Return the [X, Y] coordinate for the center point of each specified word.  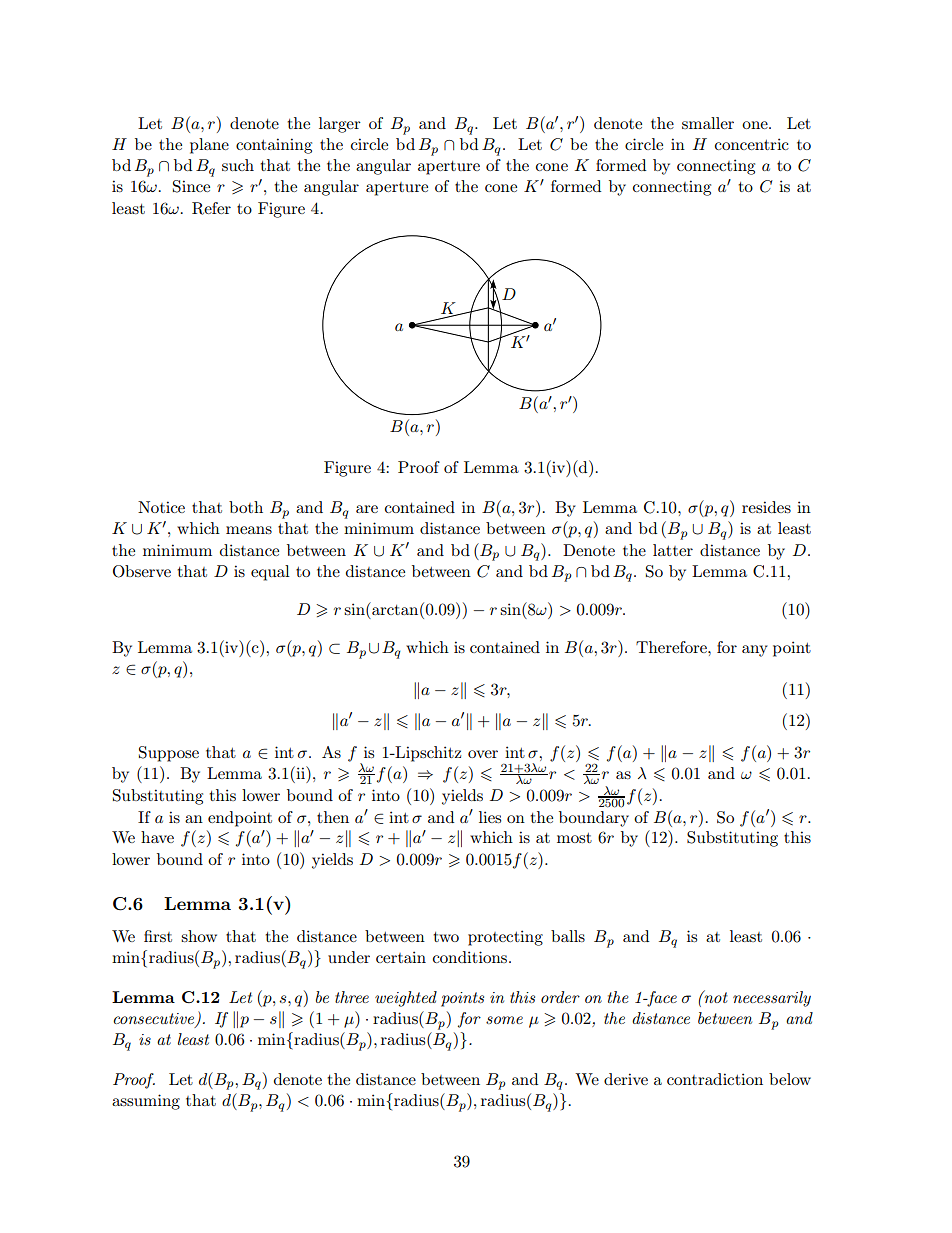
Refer [211, 208]
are [367, 509]
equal [270, 573]
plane [209, 146]
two [446, 937]
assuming [146, 1102]
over [483, 754]
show [199, 936]
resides [766, 507]
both [246, 507]
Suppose [169, 754]
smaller [708, 123]
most [574, 838]
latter [673, 550]
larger [340, 125]
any [755, 651]
